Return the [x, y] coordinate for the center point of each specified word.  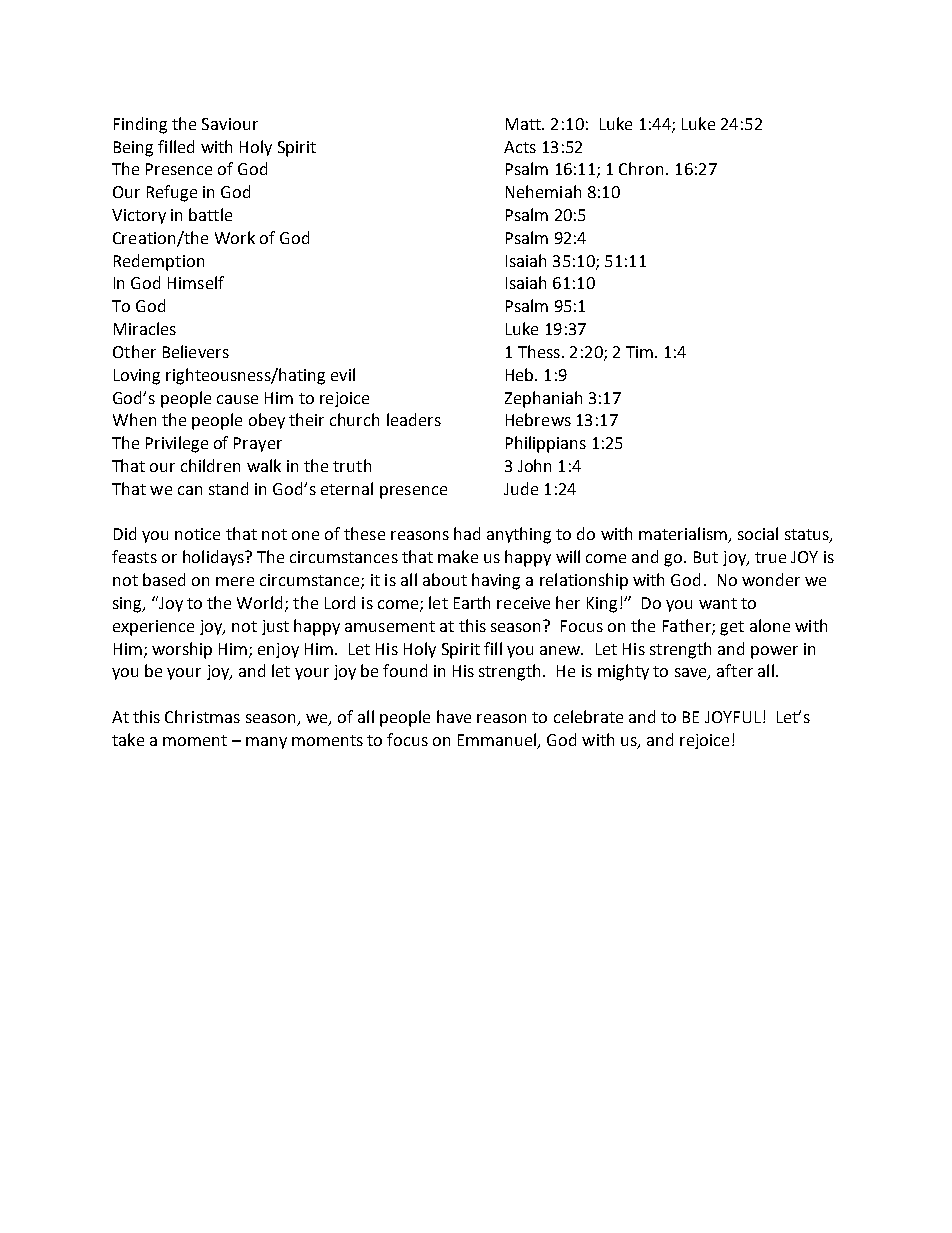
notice [197, 534]
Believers [196, 351]
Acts [520, 147]
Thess [539, 351]
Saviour [230, 124]
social [758, 533]
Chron [641, 168]
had [467, 533]
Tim [639, 352]
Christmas [202, 716]
